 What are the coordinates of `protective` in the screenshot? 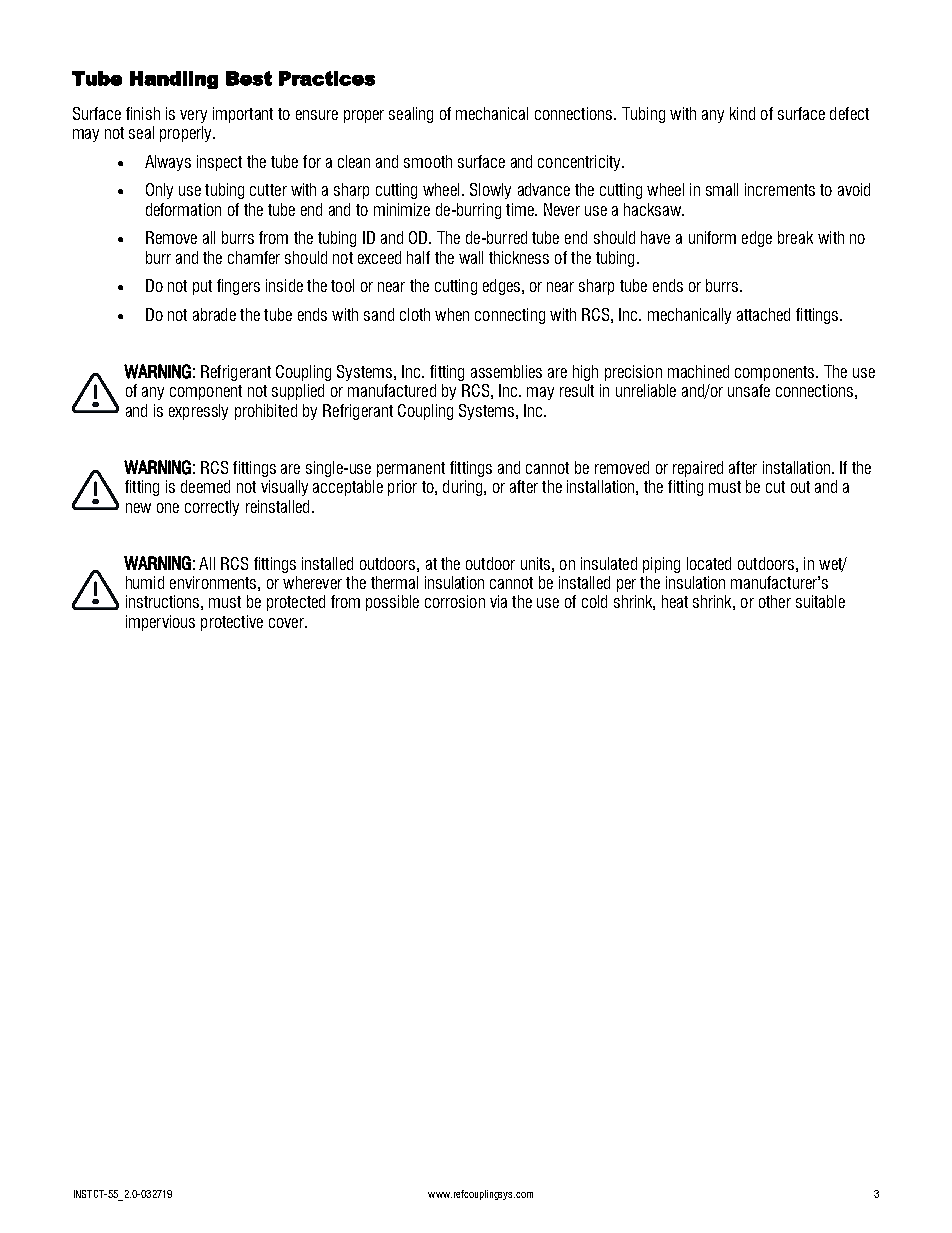 It's located at (232, 623).
